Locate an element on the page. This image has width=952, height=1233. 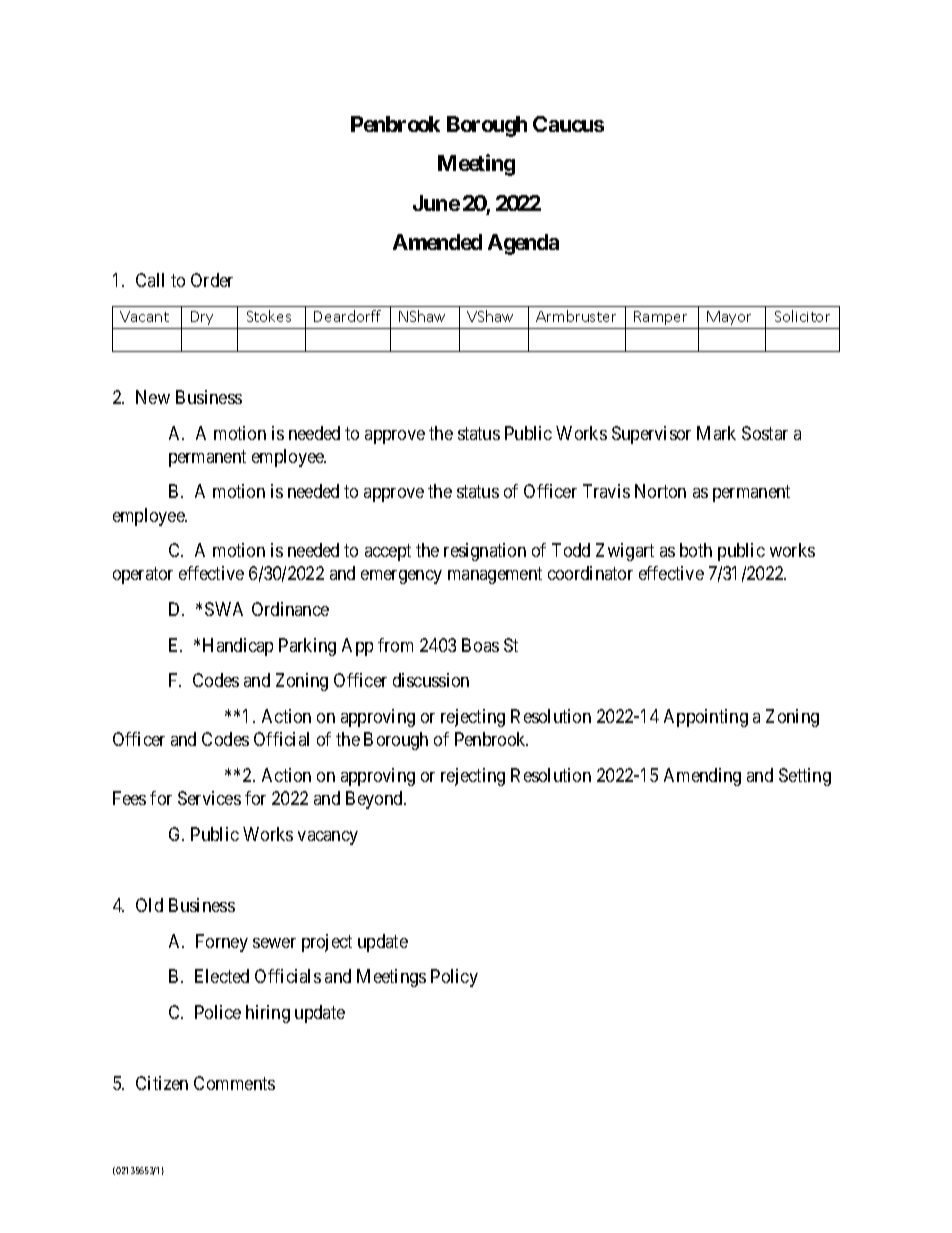
Mark is located at coordinates (716, 433).
